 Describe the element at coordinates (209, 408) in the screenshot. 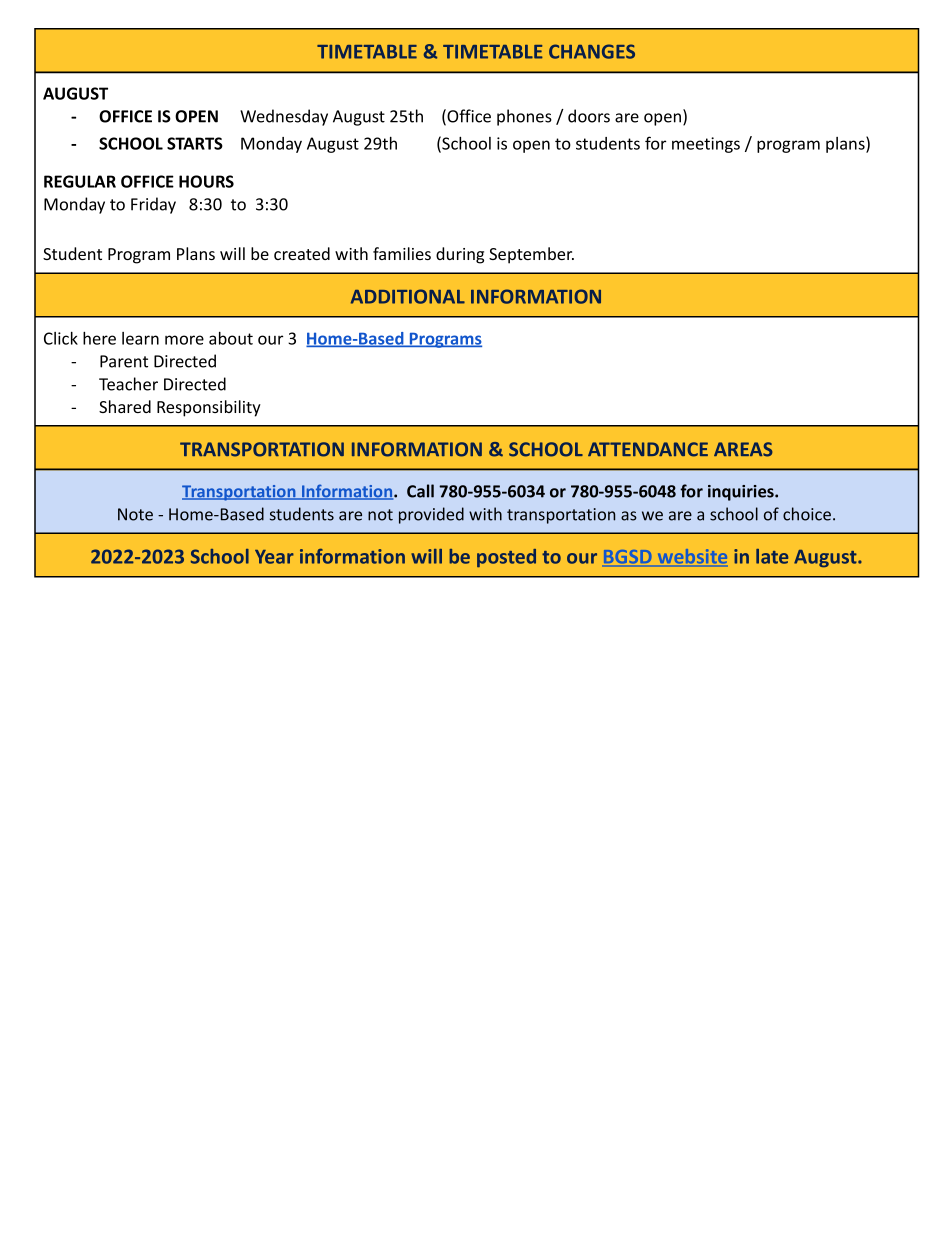

I see `Responsibility` at that location.
